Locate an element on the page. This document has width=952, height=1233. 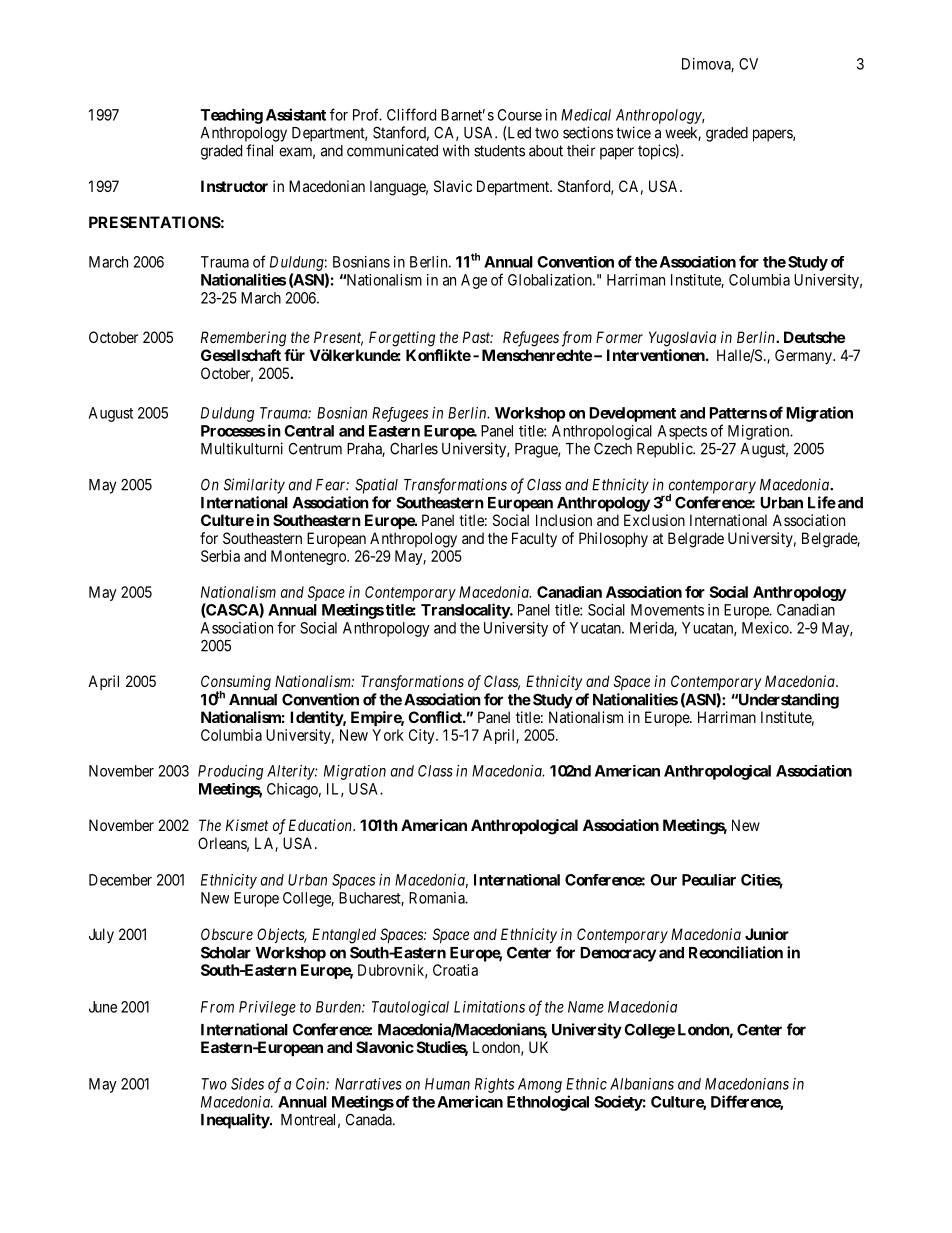
twice is located at coordinates (633, 132).
